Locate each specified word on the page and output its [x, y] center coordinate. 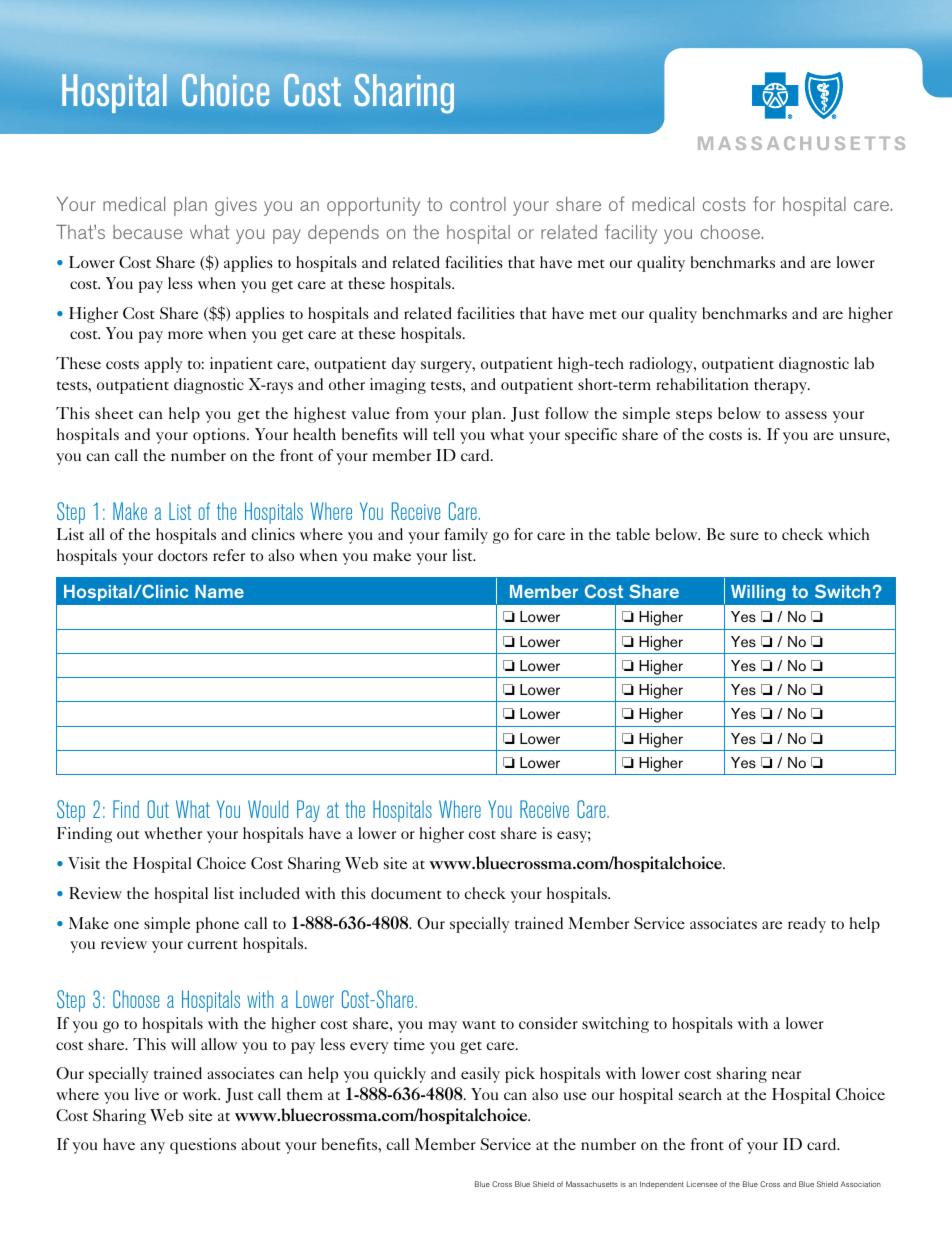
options [220, 436]
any [152, 1148]
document [406, 893]
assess [806, 415]
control [478, 204]
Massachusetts [592, 1184]
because [148, 232]
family [466, 536]
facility [631, 234]
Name [219, 591]
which [849, 534]
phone [217, 925]
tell [444, 434]
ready [807, 925]
